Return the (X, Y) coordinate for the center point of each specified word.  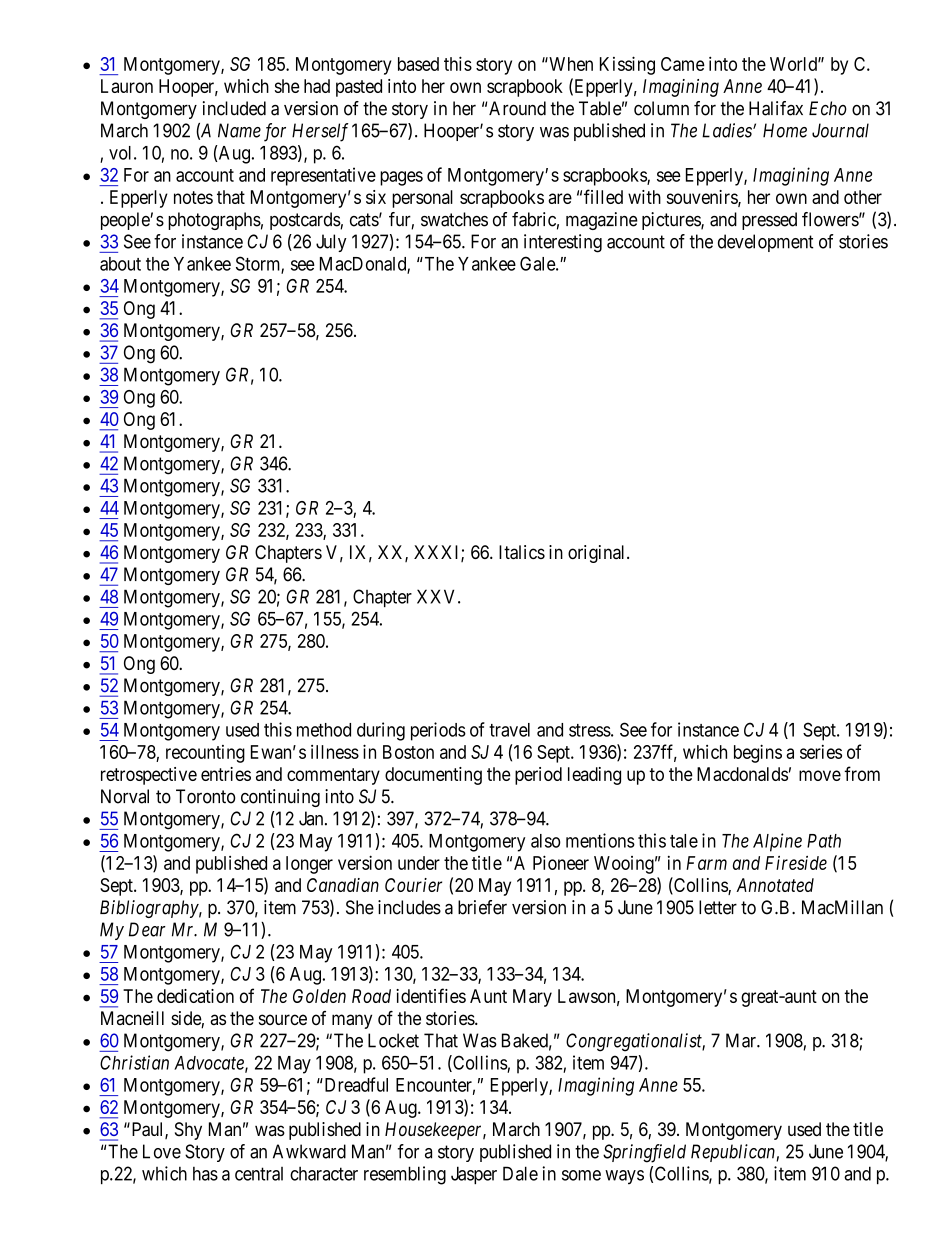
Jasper (474, 1175)
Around (517, 108)
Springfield (644, 1153)
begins (758, 753)
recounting (205, 754)
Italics (522, 552)
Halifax (776, 108)
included (234, 108)
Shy (188, 1131)
